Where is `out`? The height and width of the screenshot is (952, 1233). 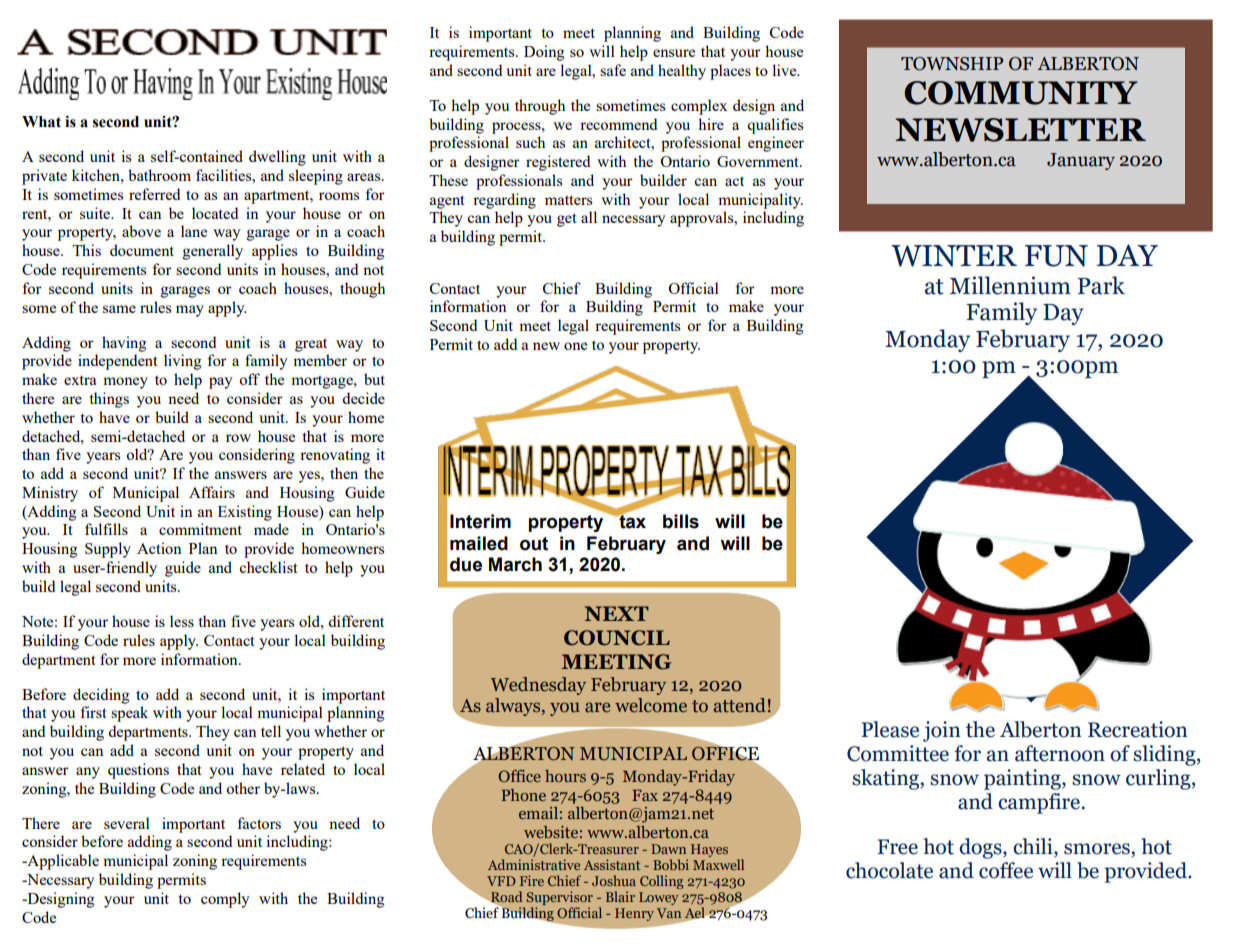
out is located at coordinates (534, 544).
